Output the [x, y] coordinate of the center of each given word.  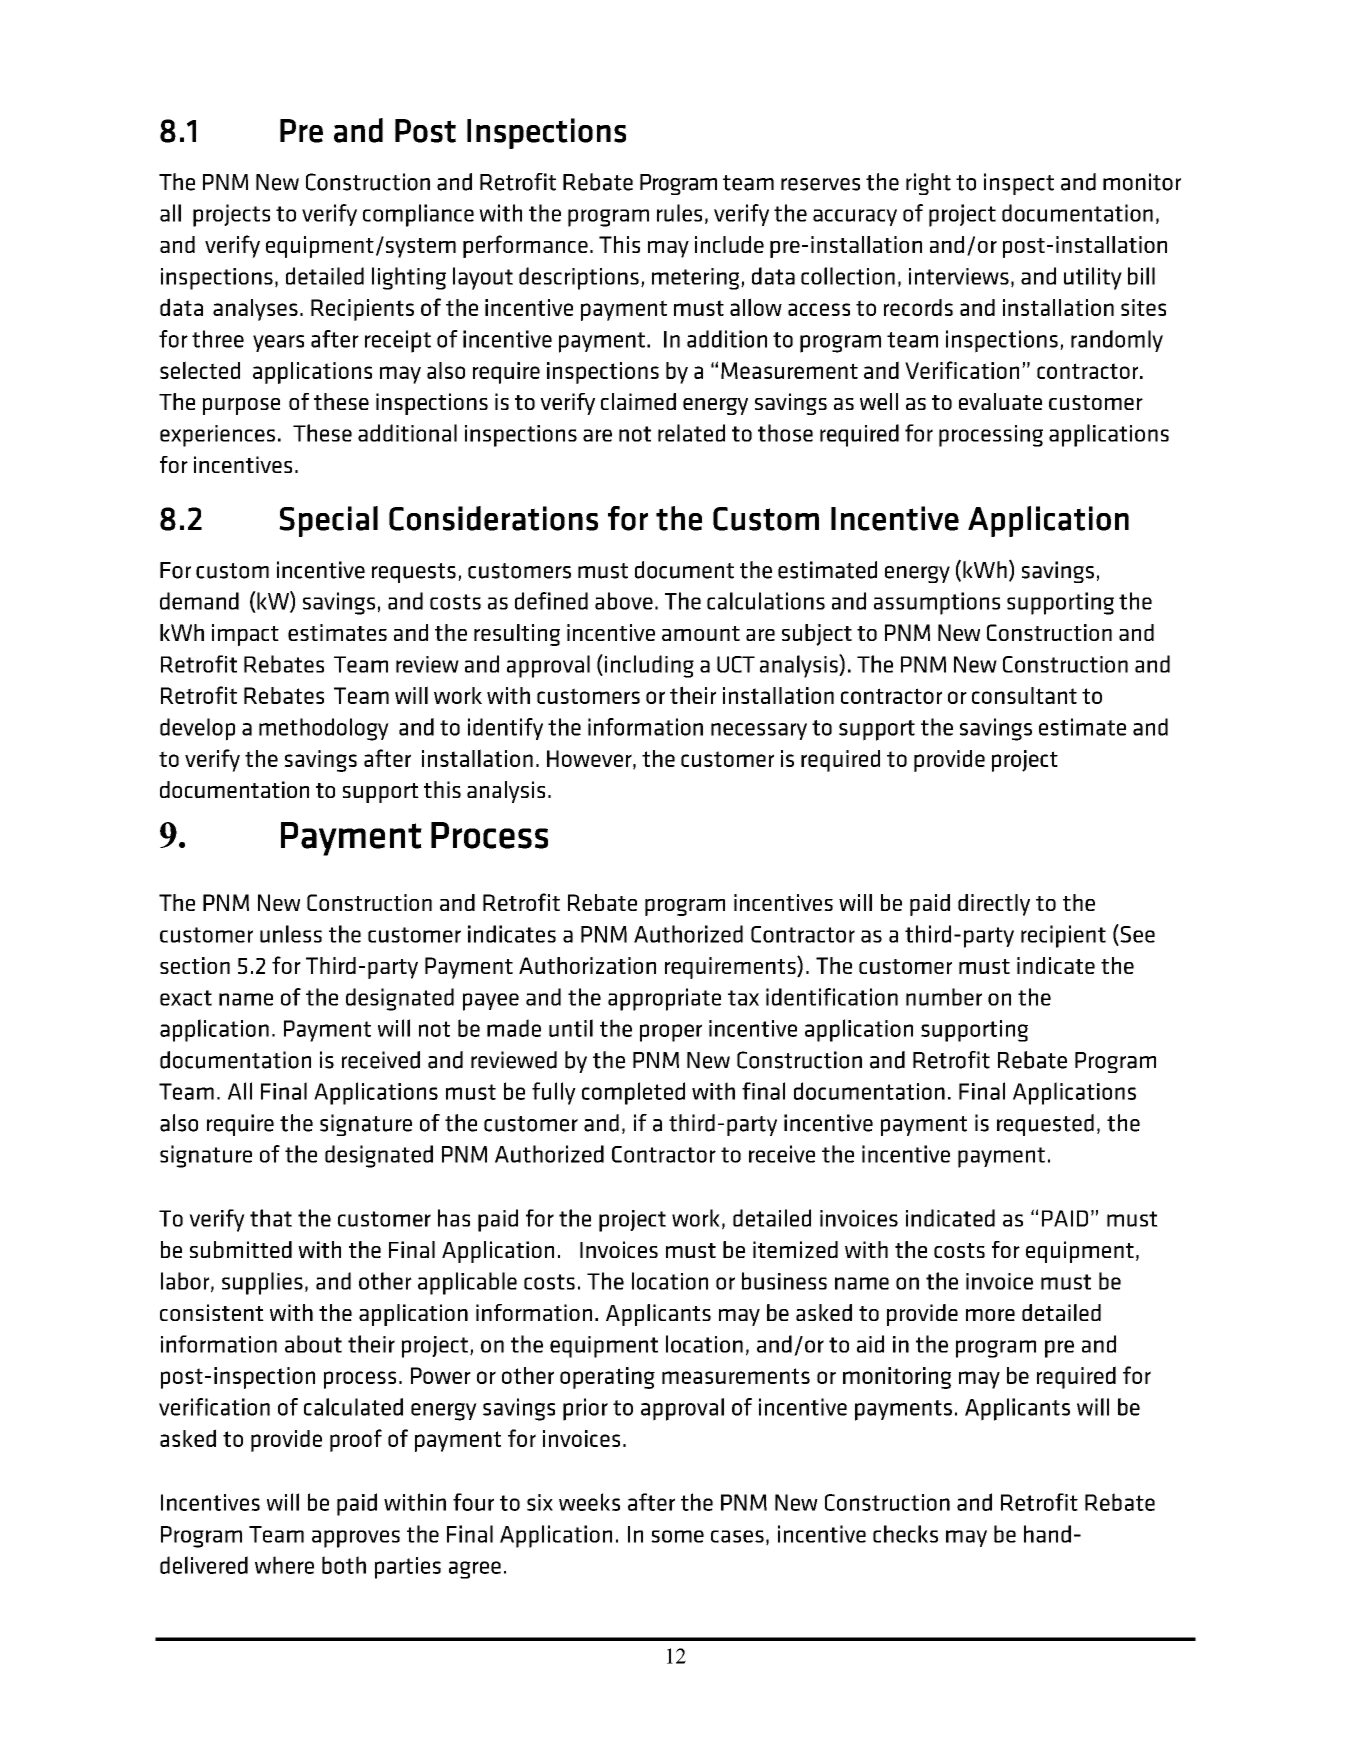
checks [905, 1534]
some [677, 1536]
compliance [418, 215]
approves [356, 1539]
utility [1093, 278]
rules [679, 213]
